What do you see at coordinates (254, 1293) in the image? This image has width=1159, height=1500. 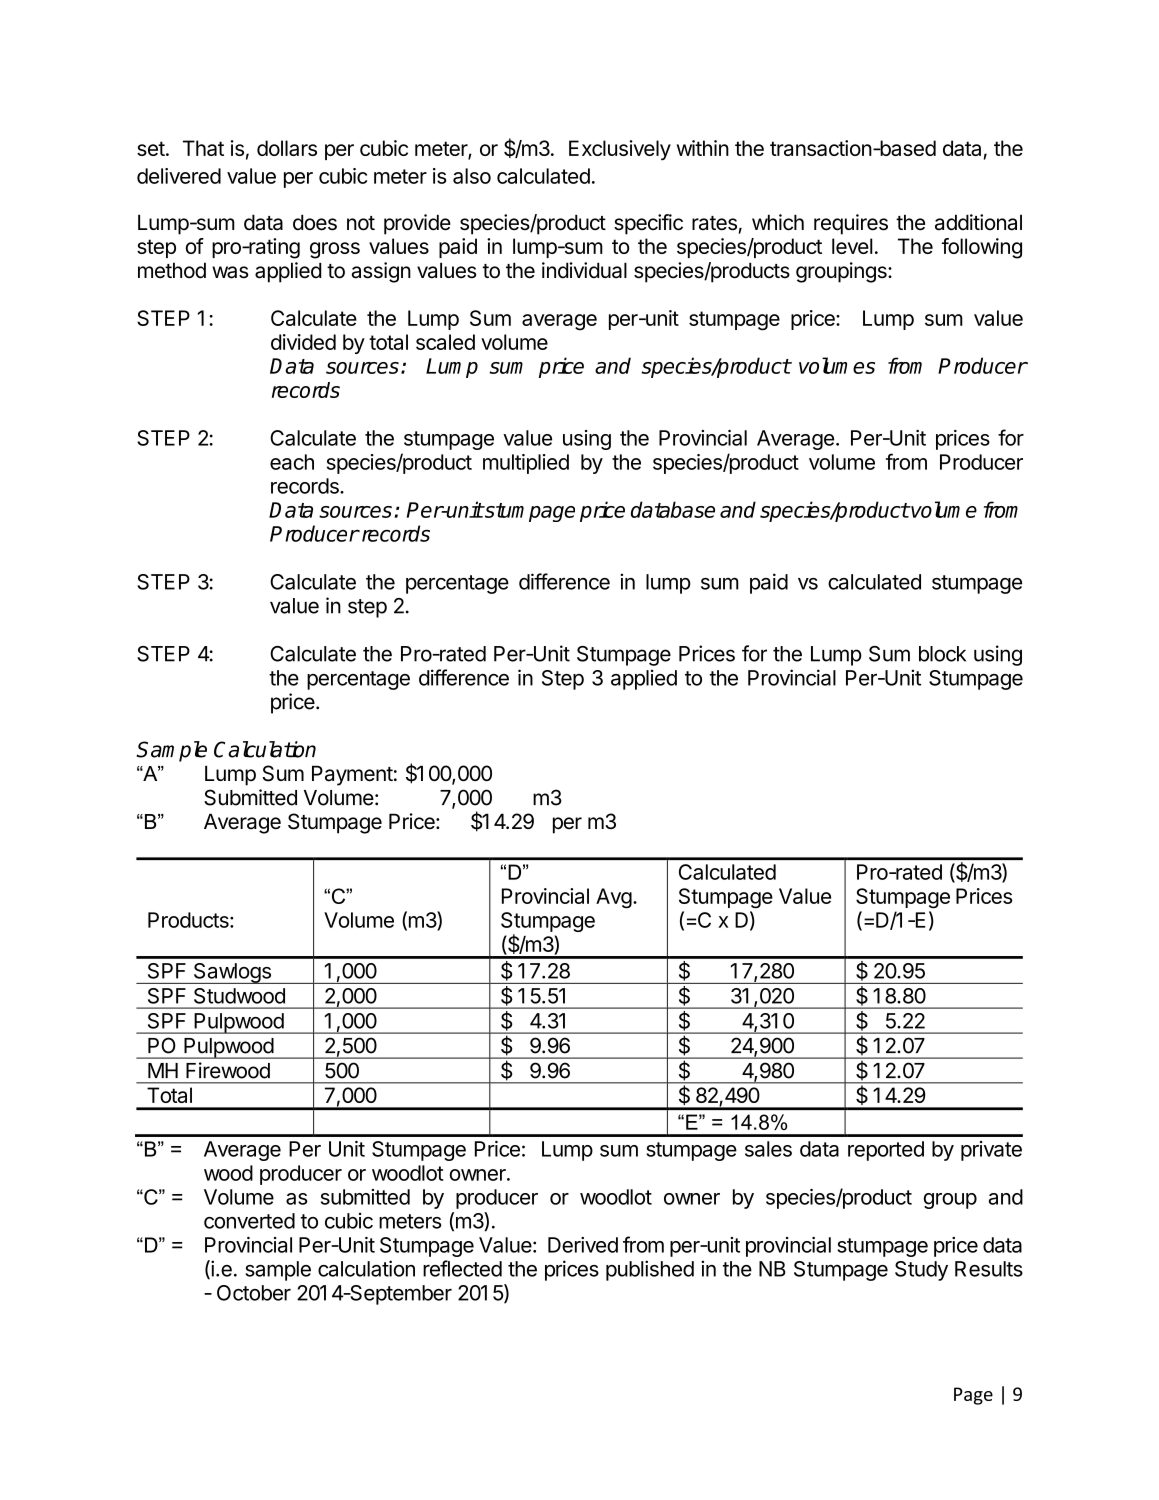 I see `October` at bounding box center [254, 1293].
